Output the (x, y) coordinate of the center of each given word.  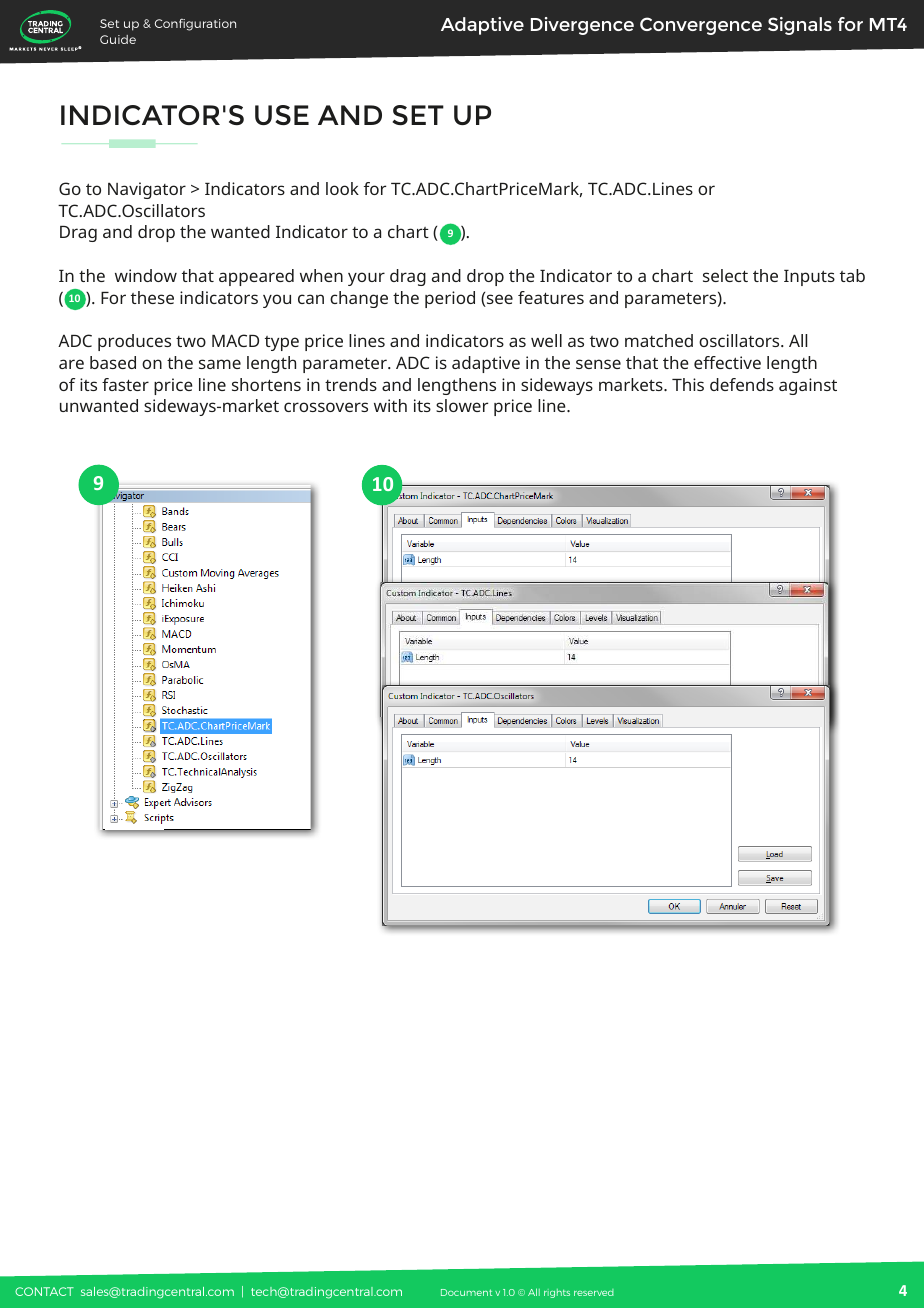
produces (134, 342)
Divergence (582, 26)
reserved (594, 1292)
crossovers (326, 407)
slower (462, 405)
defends (742, 384)
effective (727, 362)
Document (466, 1292)
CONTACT (44, 1291)
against (808, 386)
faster (125, 384)
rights (557, 1293)
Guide (118, 39)
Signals (800, 26)
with (390, 405)
